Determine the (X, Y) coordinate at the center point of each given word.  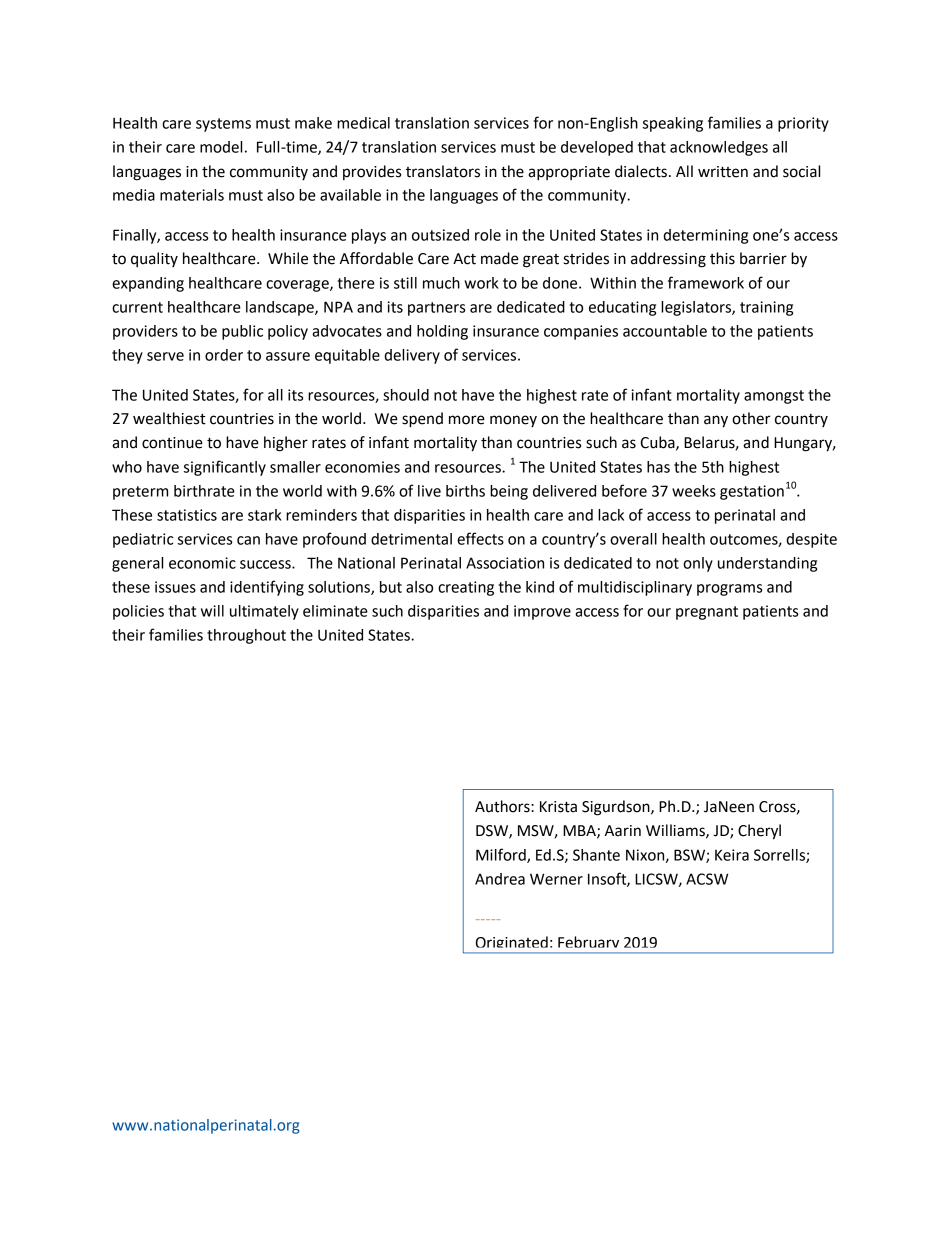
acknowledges (719, 148)
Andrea (500, 879)
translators (443, 171)
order (224, 355)
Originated (511, 944)
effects (480, 538)
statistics (187, 515)
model (221, 147)
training (766, 308)
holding (442, 332)
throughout (246, 636)
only (698, 564)
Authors (503, 806)
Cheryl (759, 832)
